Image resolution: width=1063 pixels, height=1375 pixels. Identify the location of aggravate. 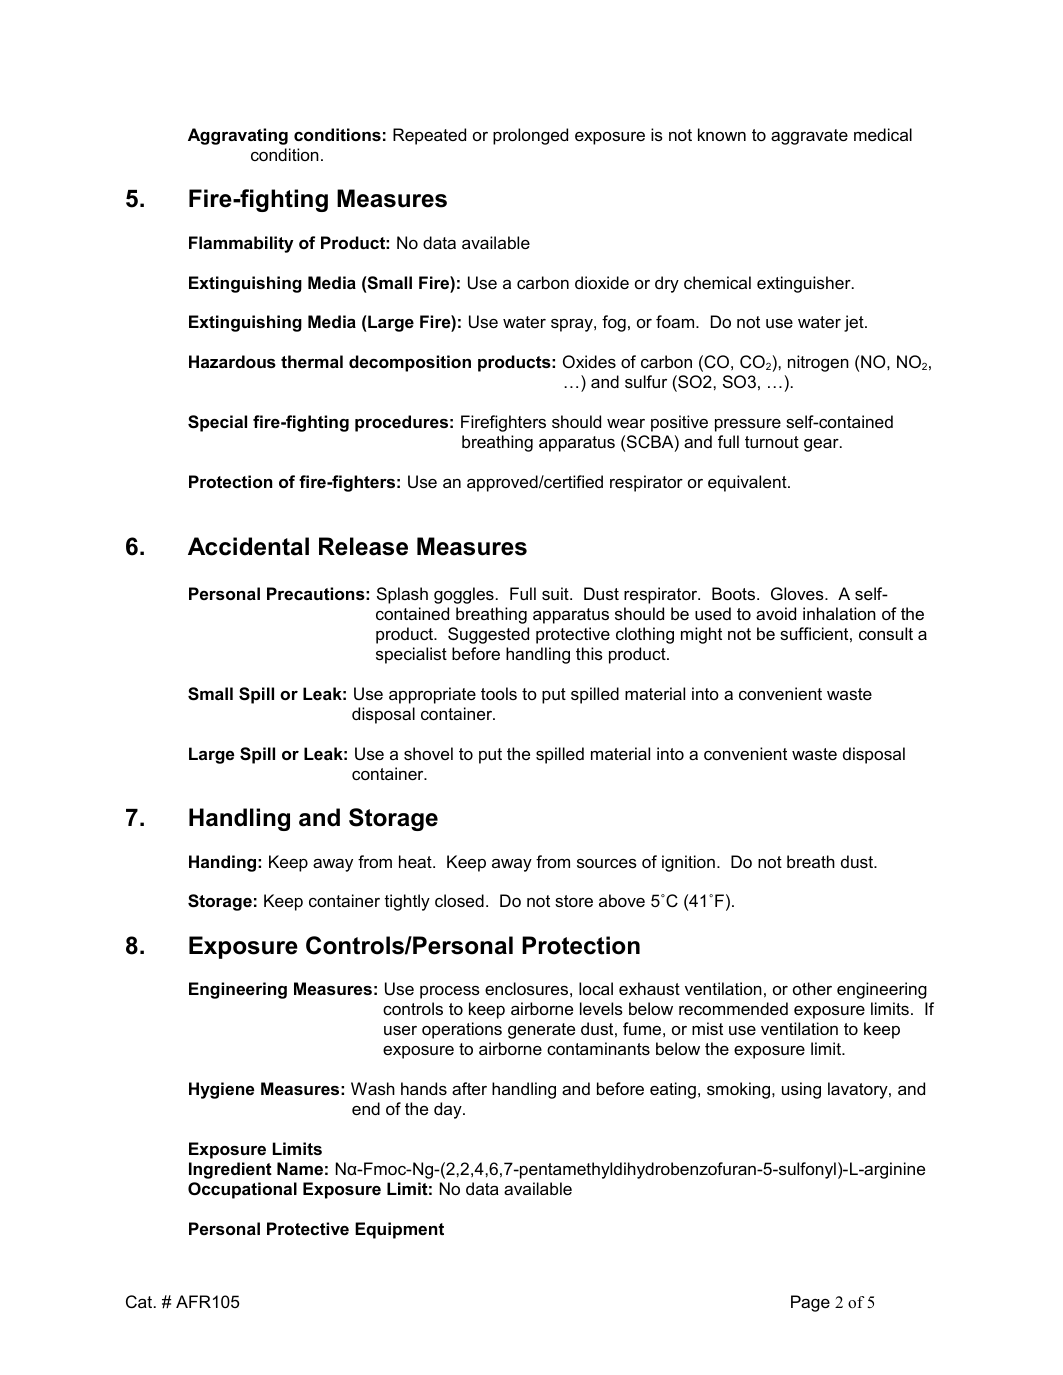
(809, 137).
